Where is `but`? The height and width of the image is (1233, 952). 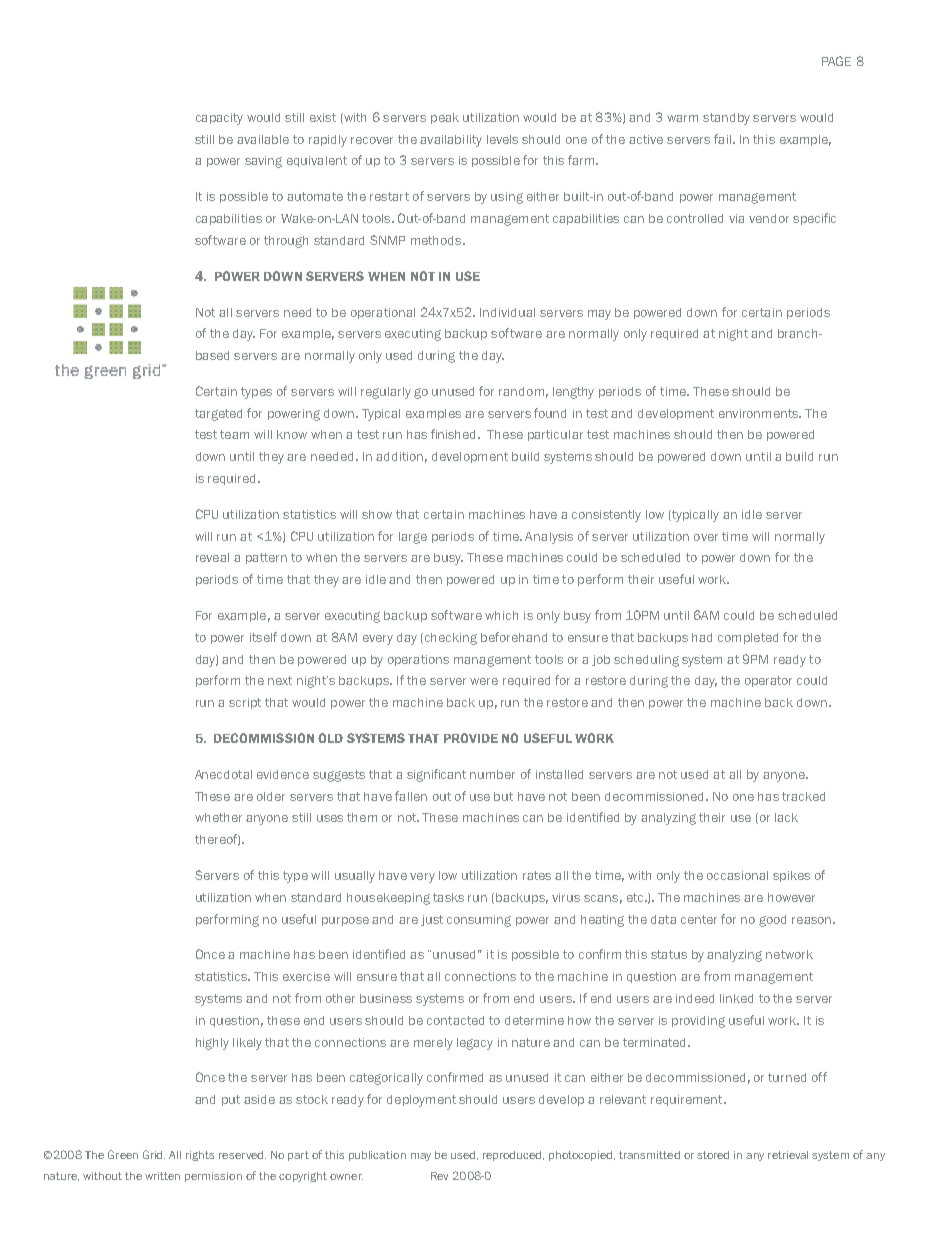 but is located at coordinates (503, 796).
